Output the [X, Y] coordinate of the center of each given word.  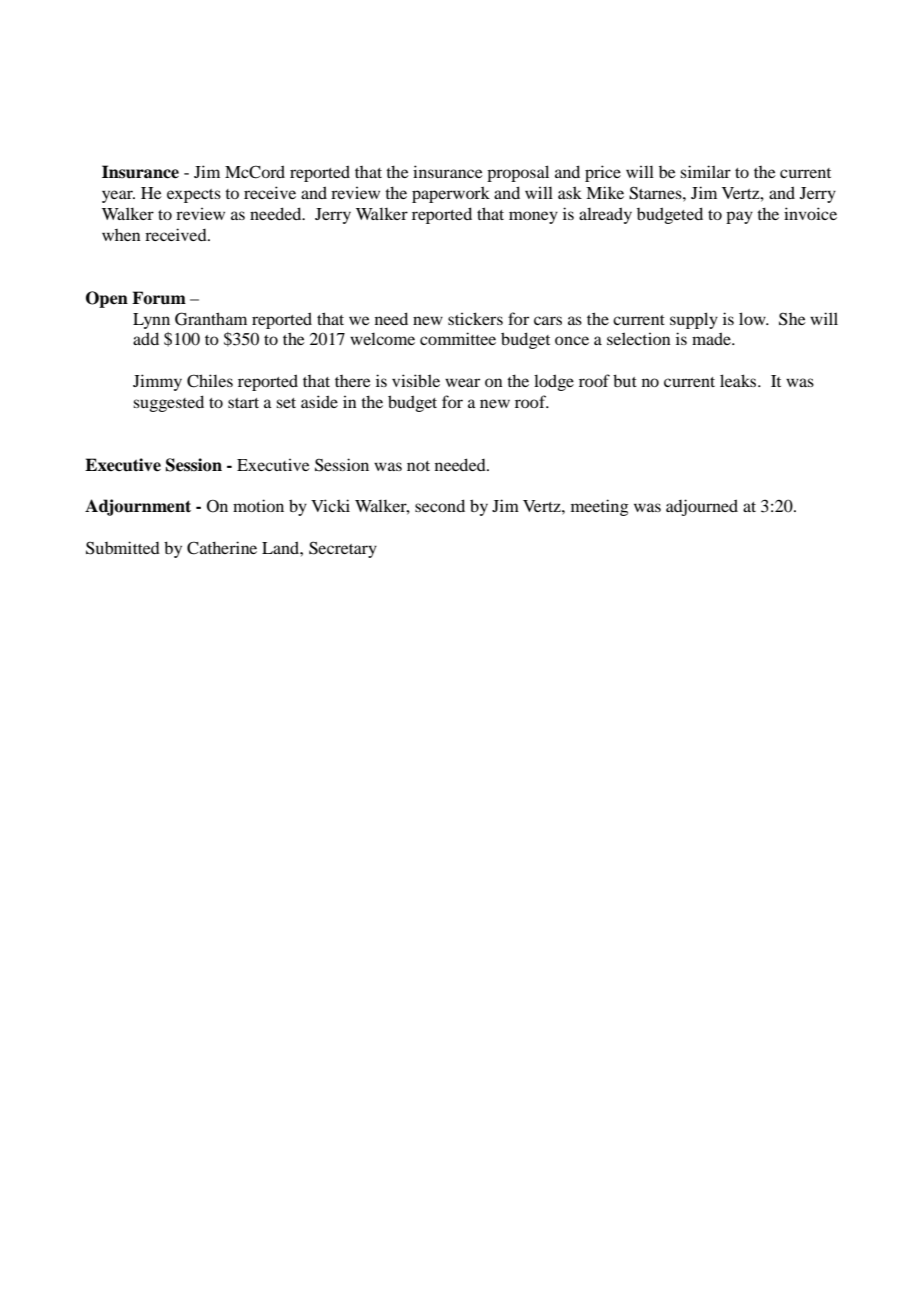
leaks [739, 380]
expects [194, 196]
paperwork [451, 194]
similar [705, 171]
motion [258, 505]
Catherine [222, 548]
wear [462, 382]
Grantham [211, 319]
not [418, 466]
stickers [475, 318]
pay [739, 217]
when [121, 235]
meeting [600, 507]
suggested [168, 403]
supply [694, 320]
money [533, 217]
